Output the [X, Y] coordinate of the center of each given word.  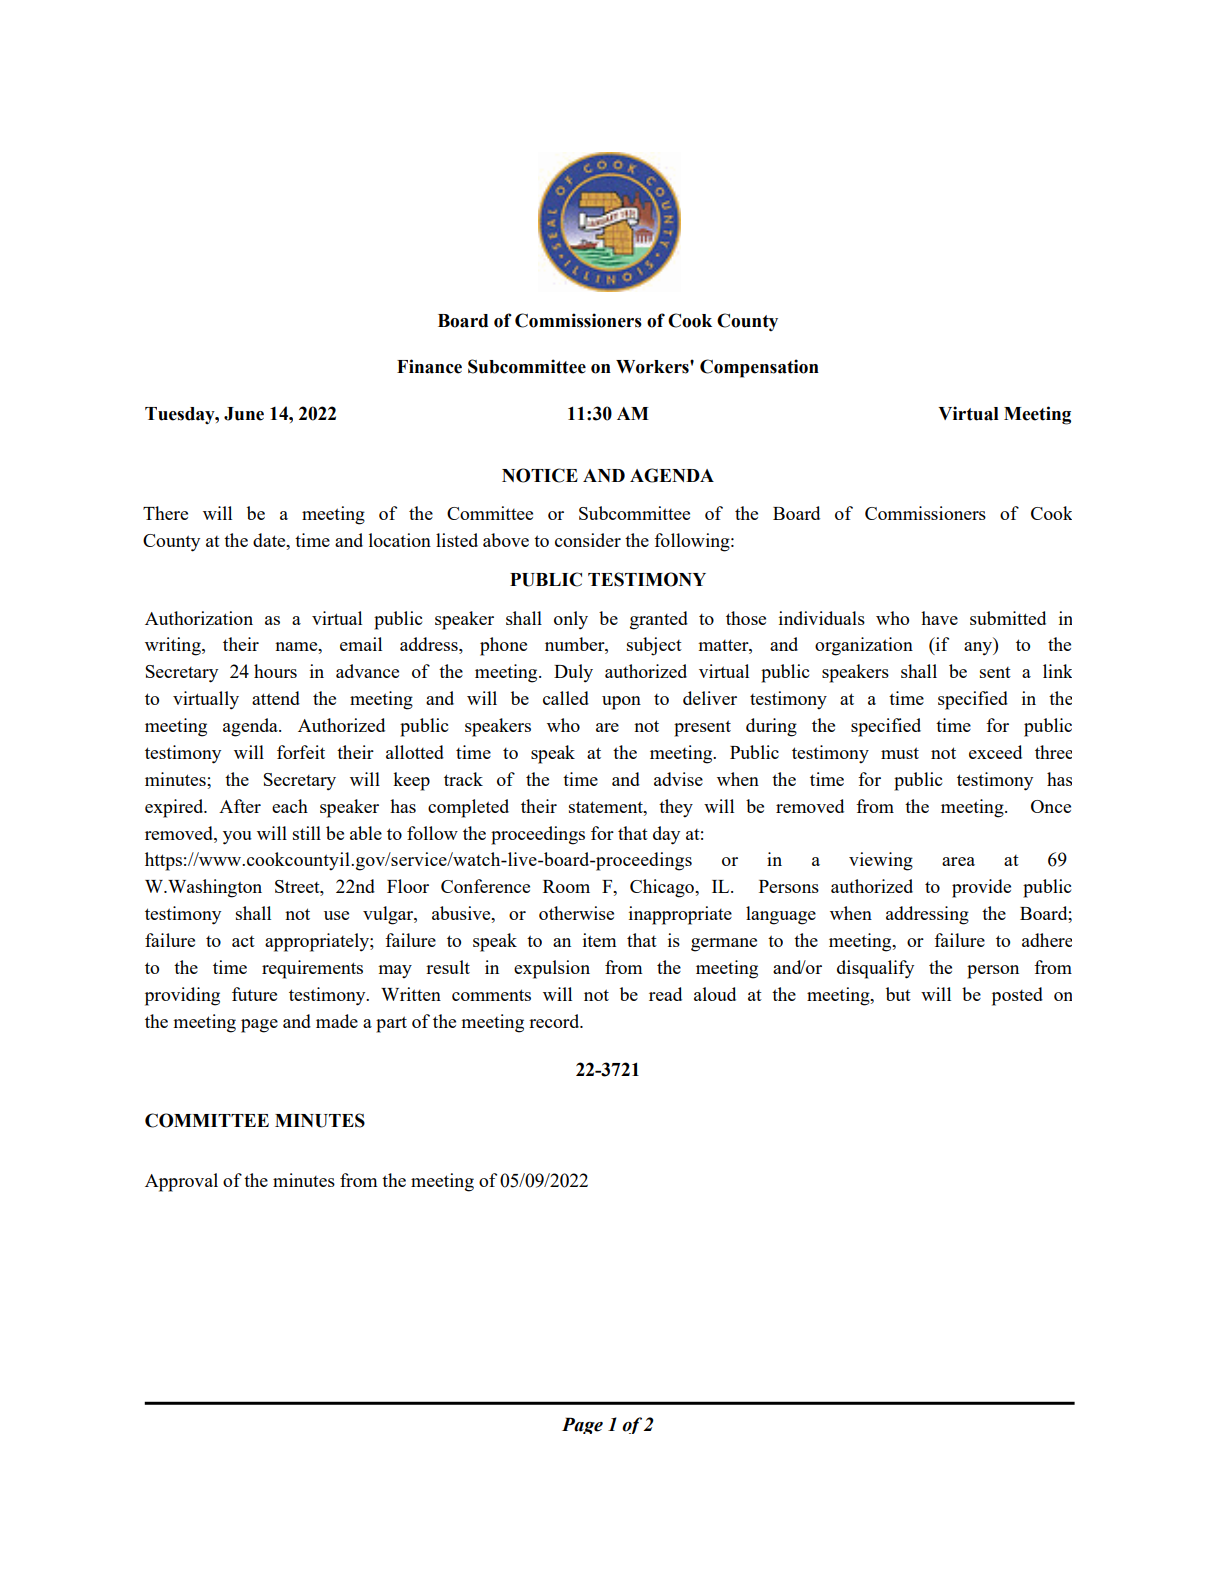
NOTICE [540, 475]
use [336, 915]
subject [654, 646]
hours [275, 671]
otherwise [576, 913]
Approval [181, 1182]
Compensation [759, 368]
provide [981, 888]
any [979, 649]
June [244, 414]
